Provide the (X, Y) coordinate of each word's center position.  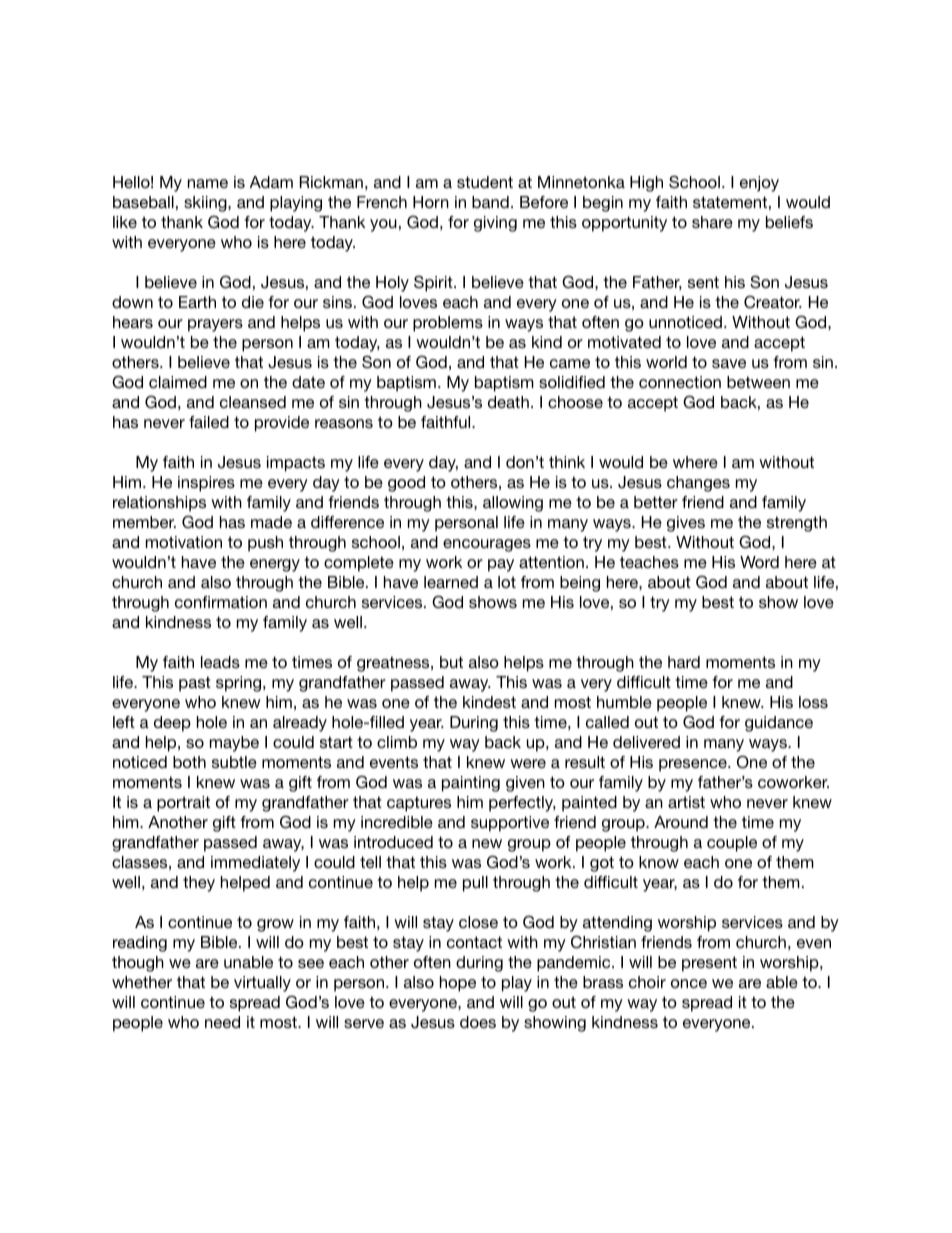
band (490, 202)
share (712, 222)
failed (209, 422)
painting (471, 784)
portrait (183, 804)
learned (451, 582)
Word (759, 562)
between (758, 382)
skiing (206, 204)
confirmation (221, 602)
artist (686, 802)
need (222, 1022)
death (508, 402)
